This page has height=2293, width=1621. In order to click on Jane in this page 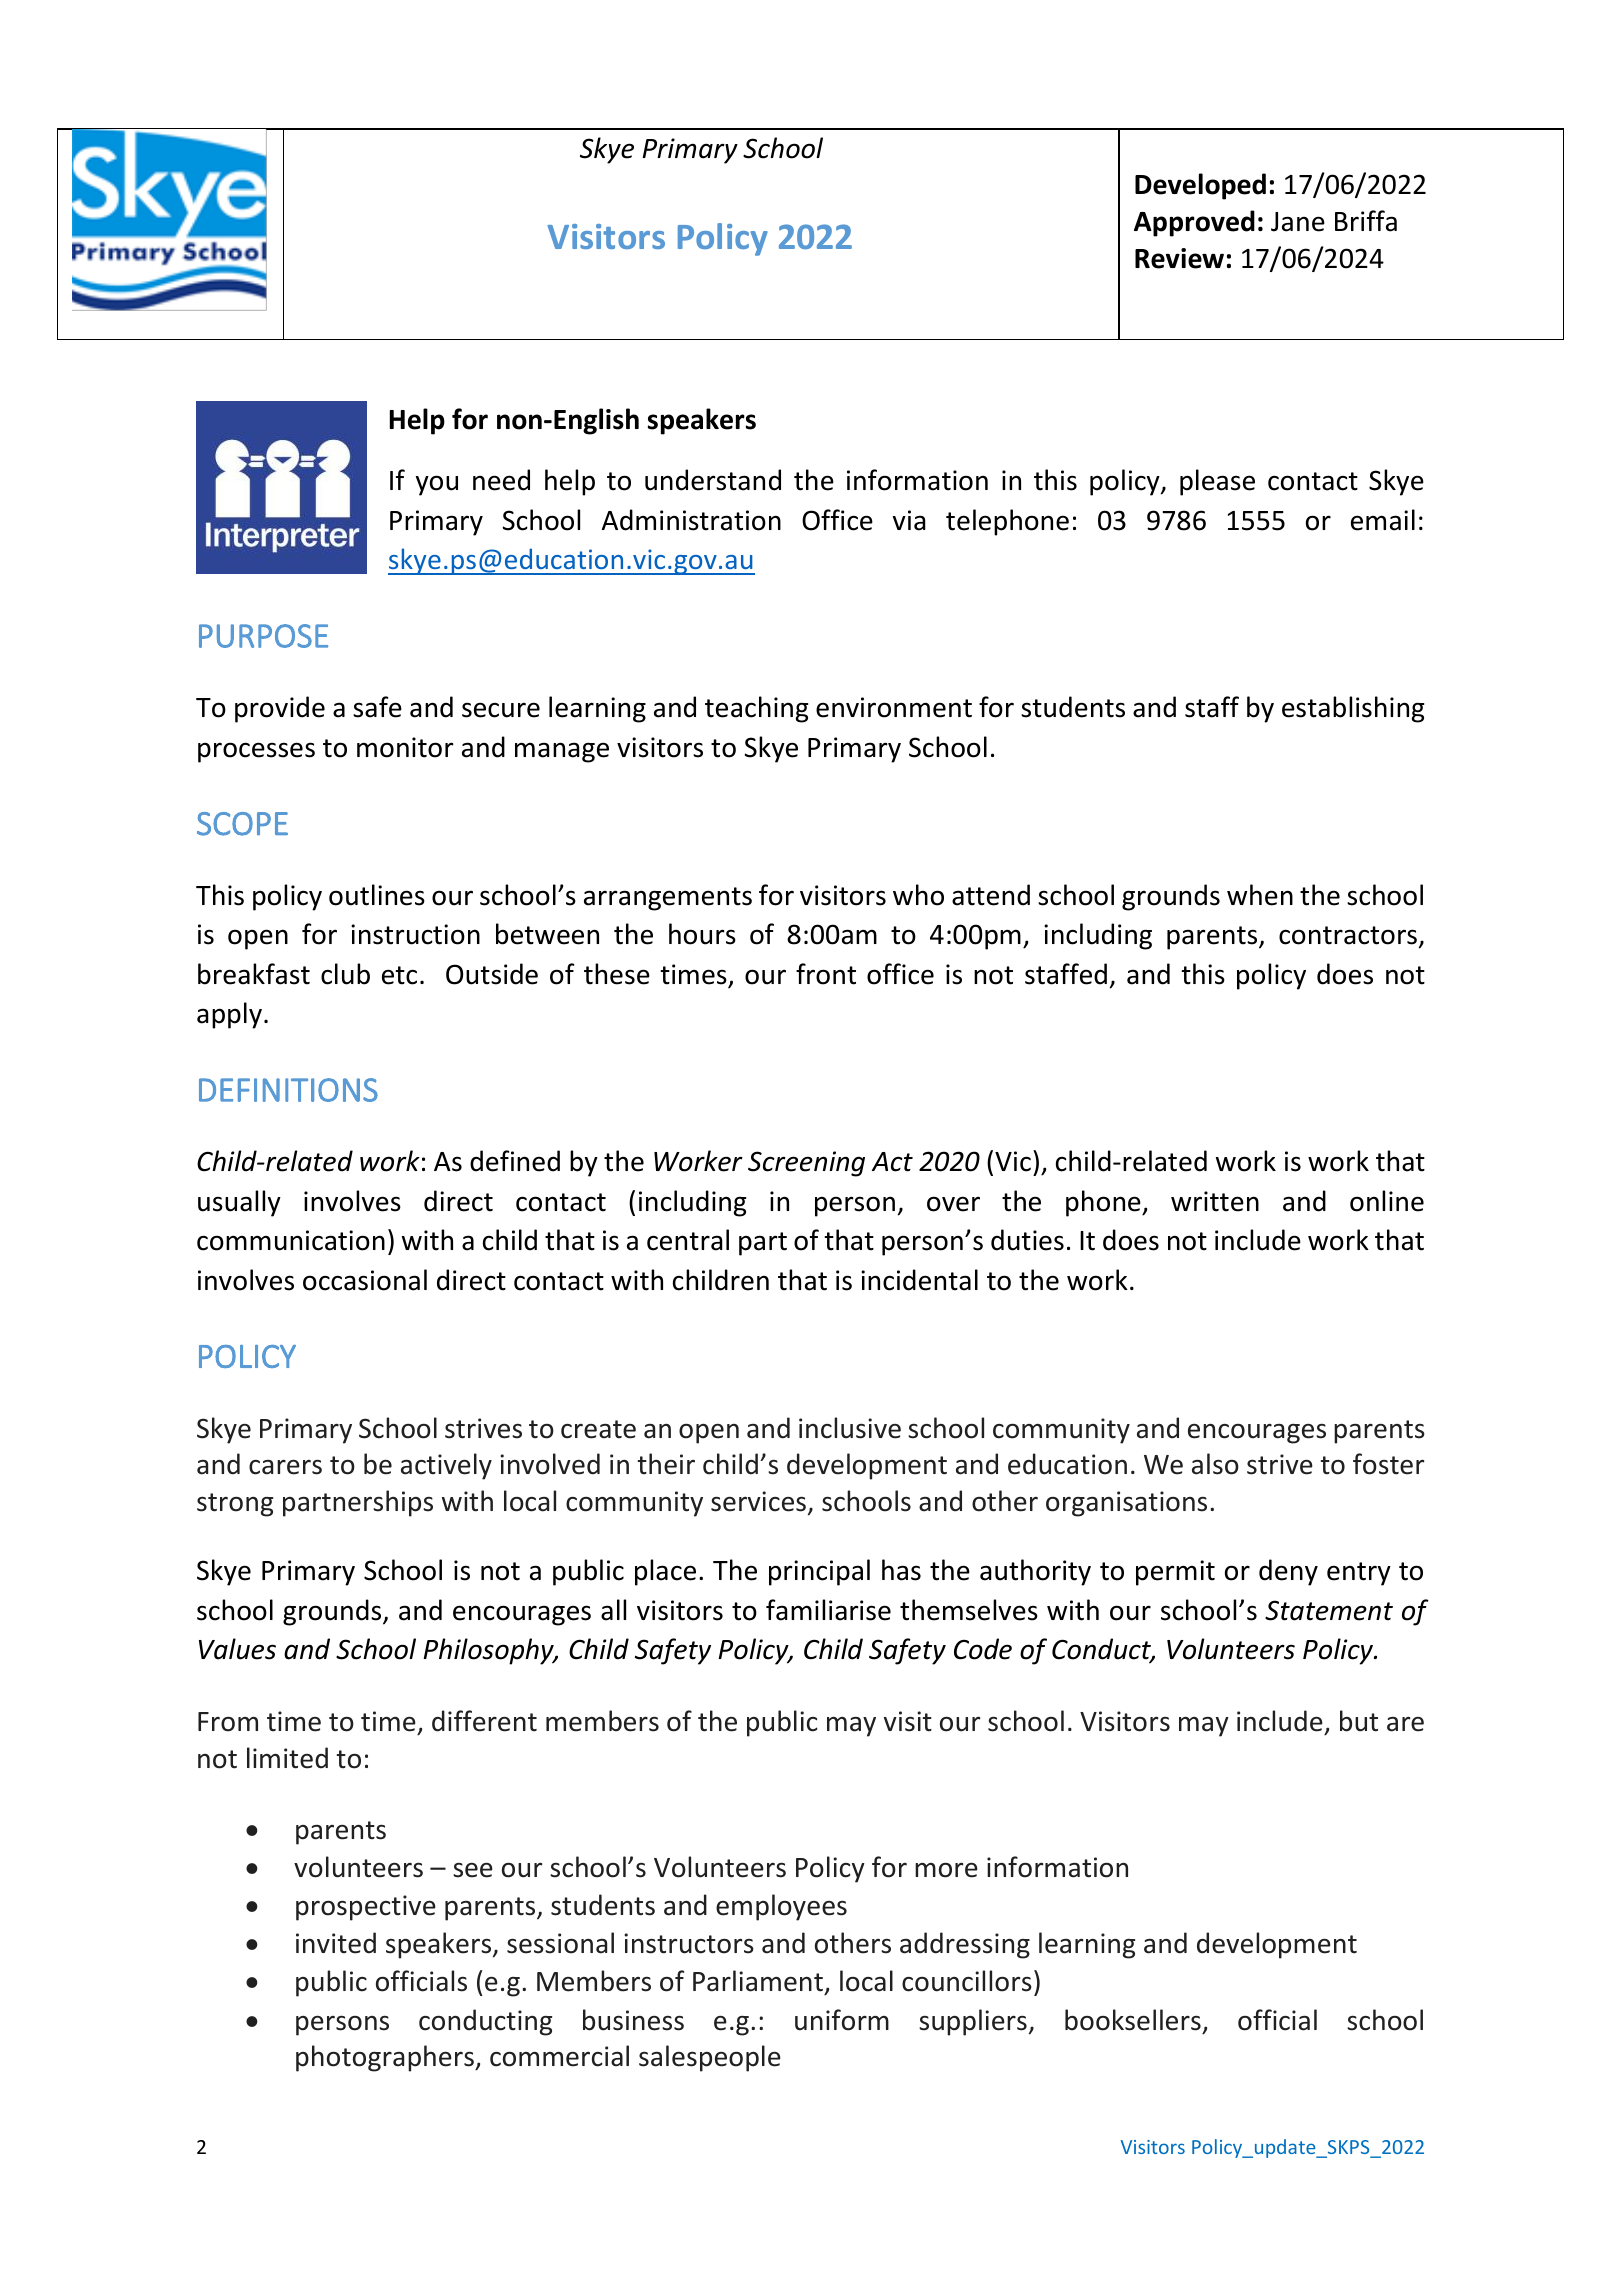, I will do `click(1298, 222)`.
